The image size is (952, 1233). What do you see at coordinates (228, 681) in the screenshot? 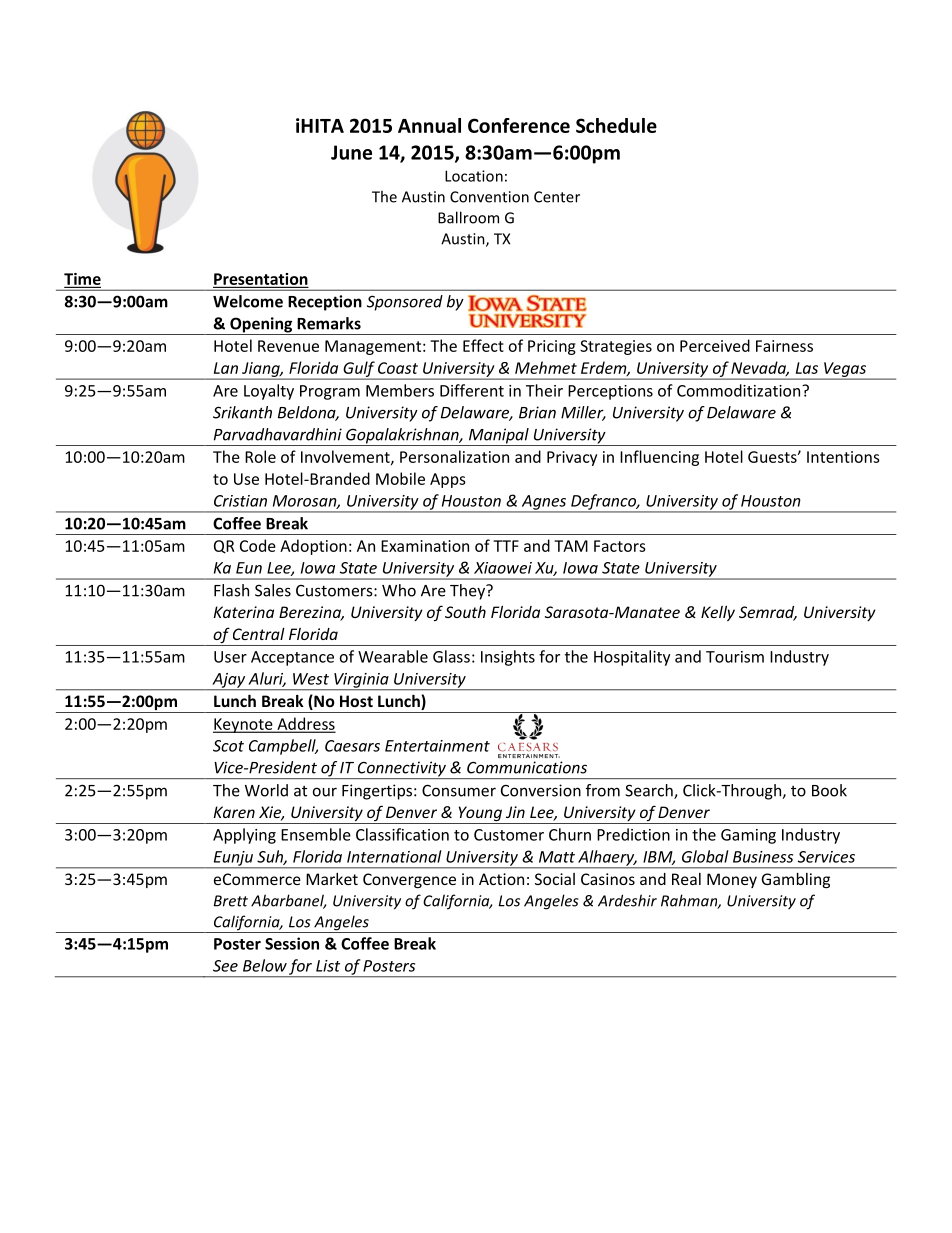
I see `Ajay` at bounding box center [228, 681].
